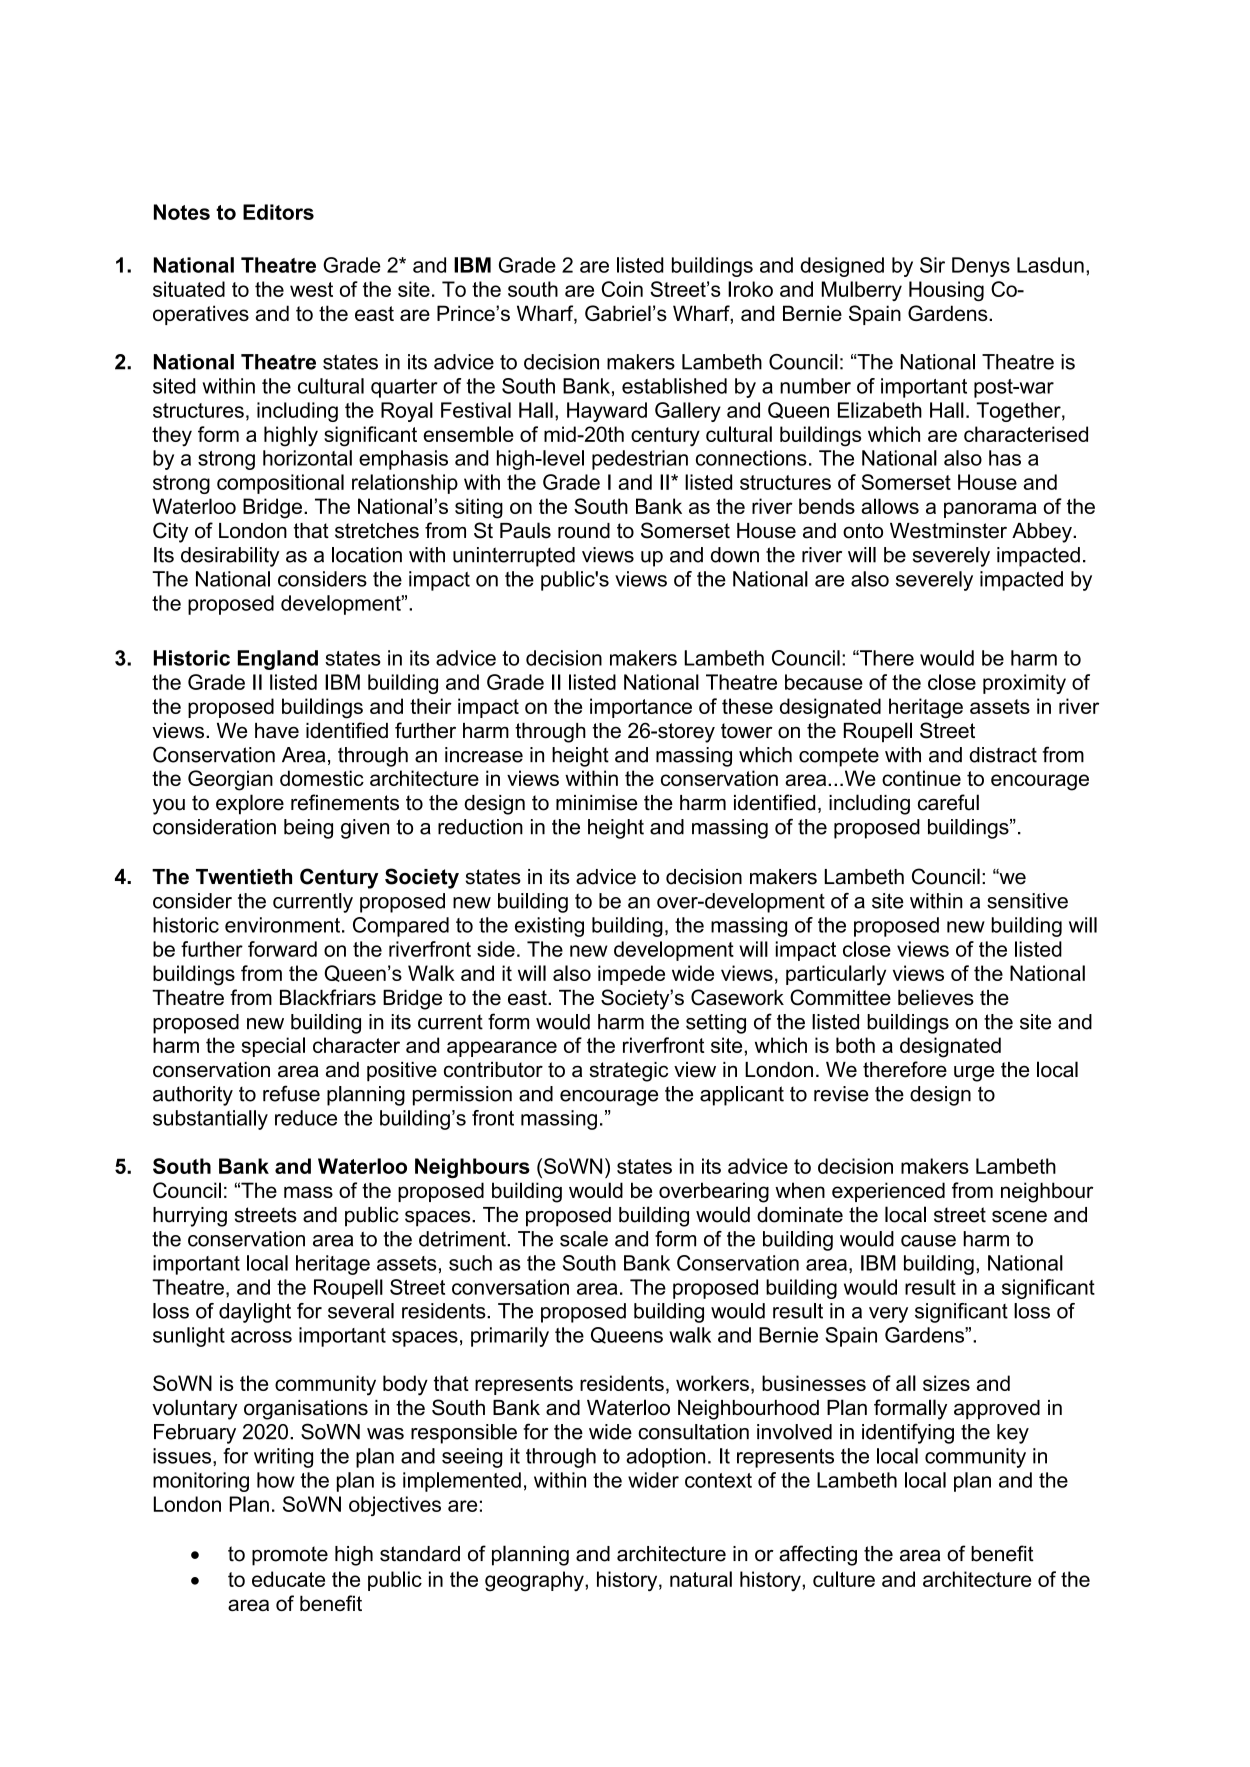 This screenshot has height=1767, width=1250. I want to click on strategic, so click(629, 1072).
